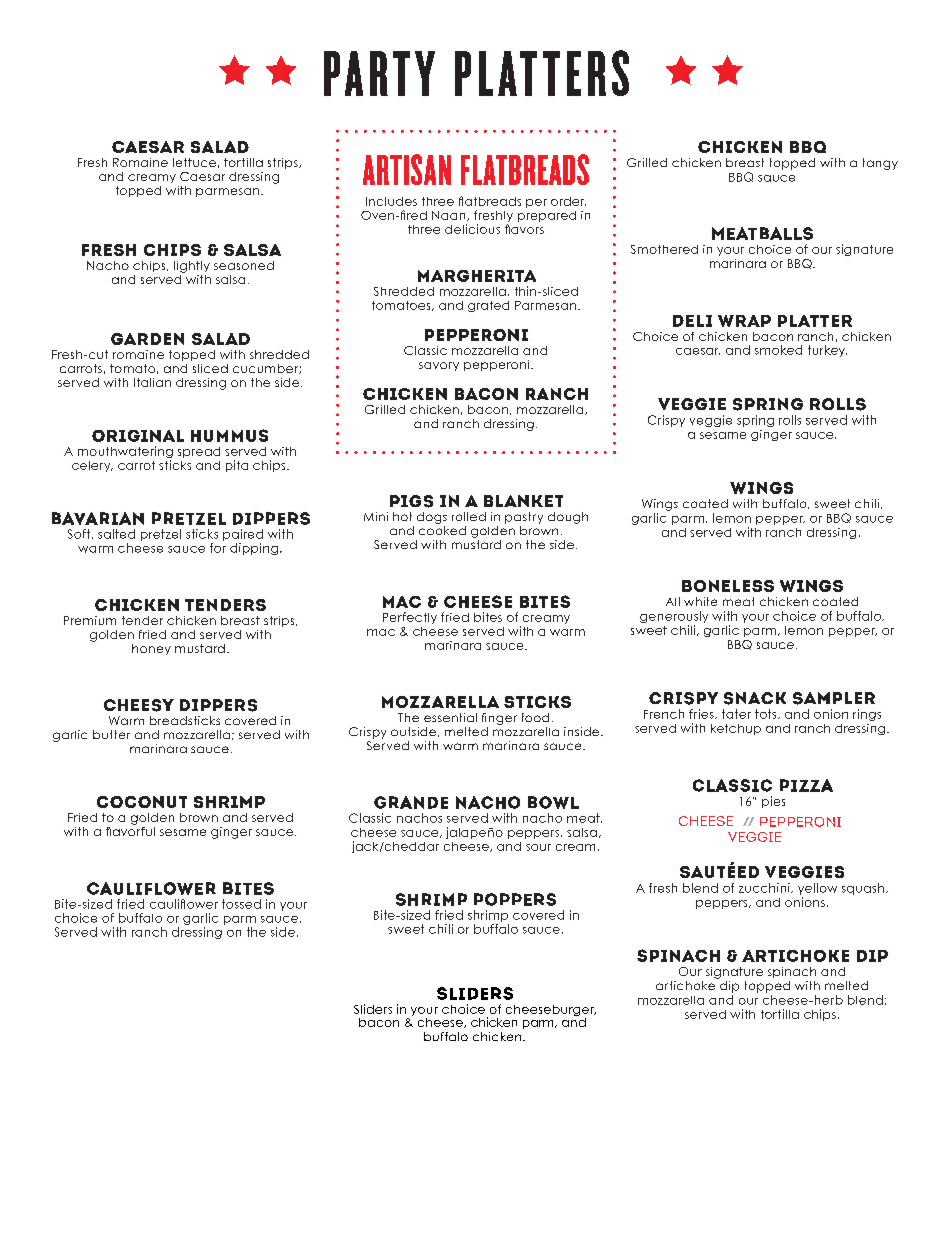 The height and width of the screenshot is (1233, 952). I want to click on PARTY, so click(379, 73).
